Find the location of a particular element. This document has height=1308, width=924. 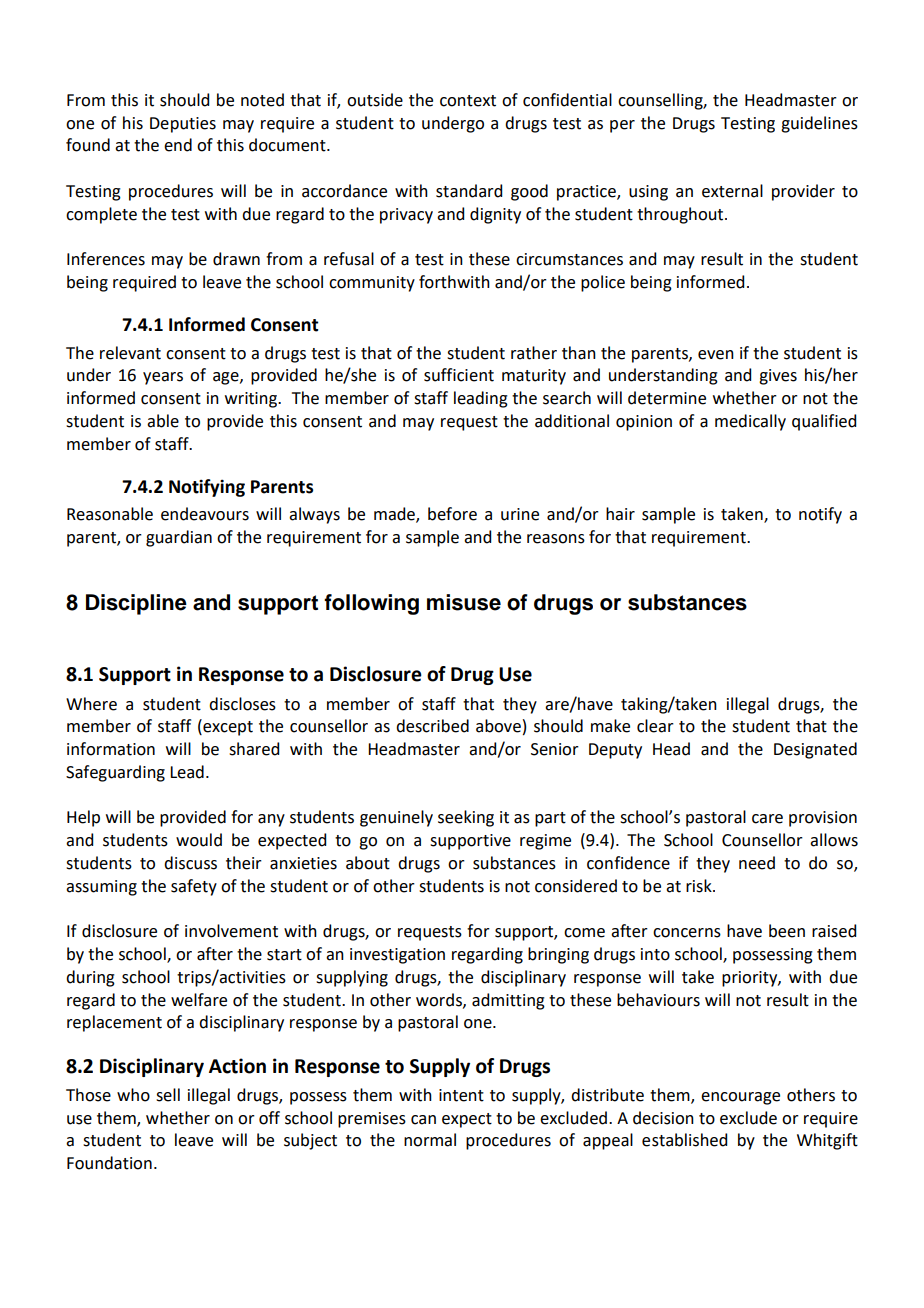

sufficient is located at coordinates (459, 375).
